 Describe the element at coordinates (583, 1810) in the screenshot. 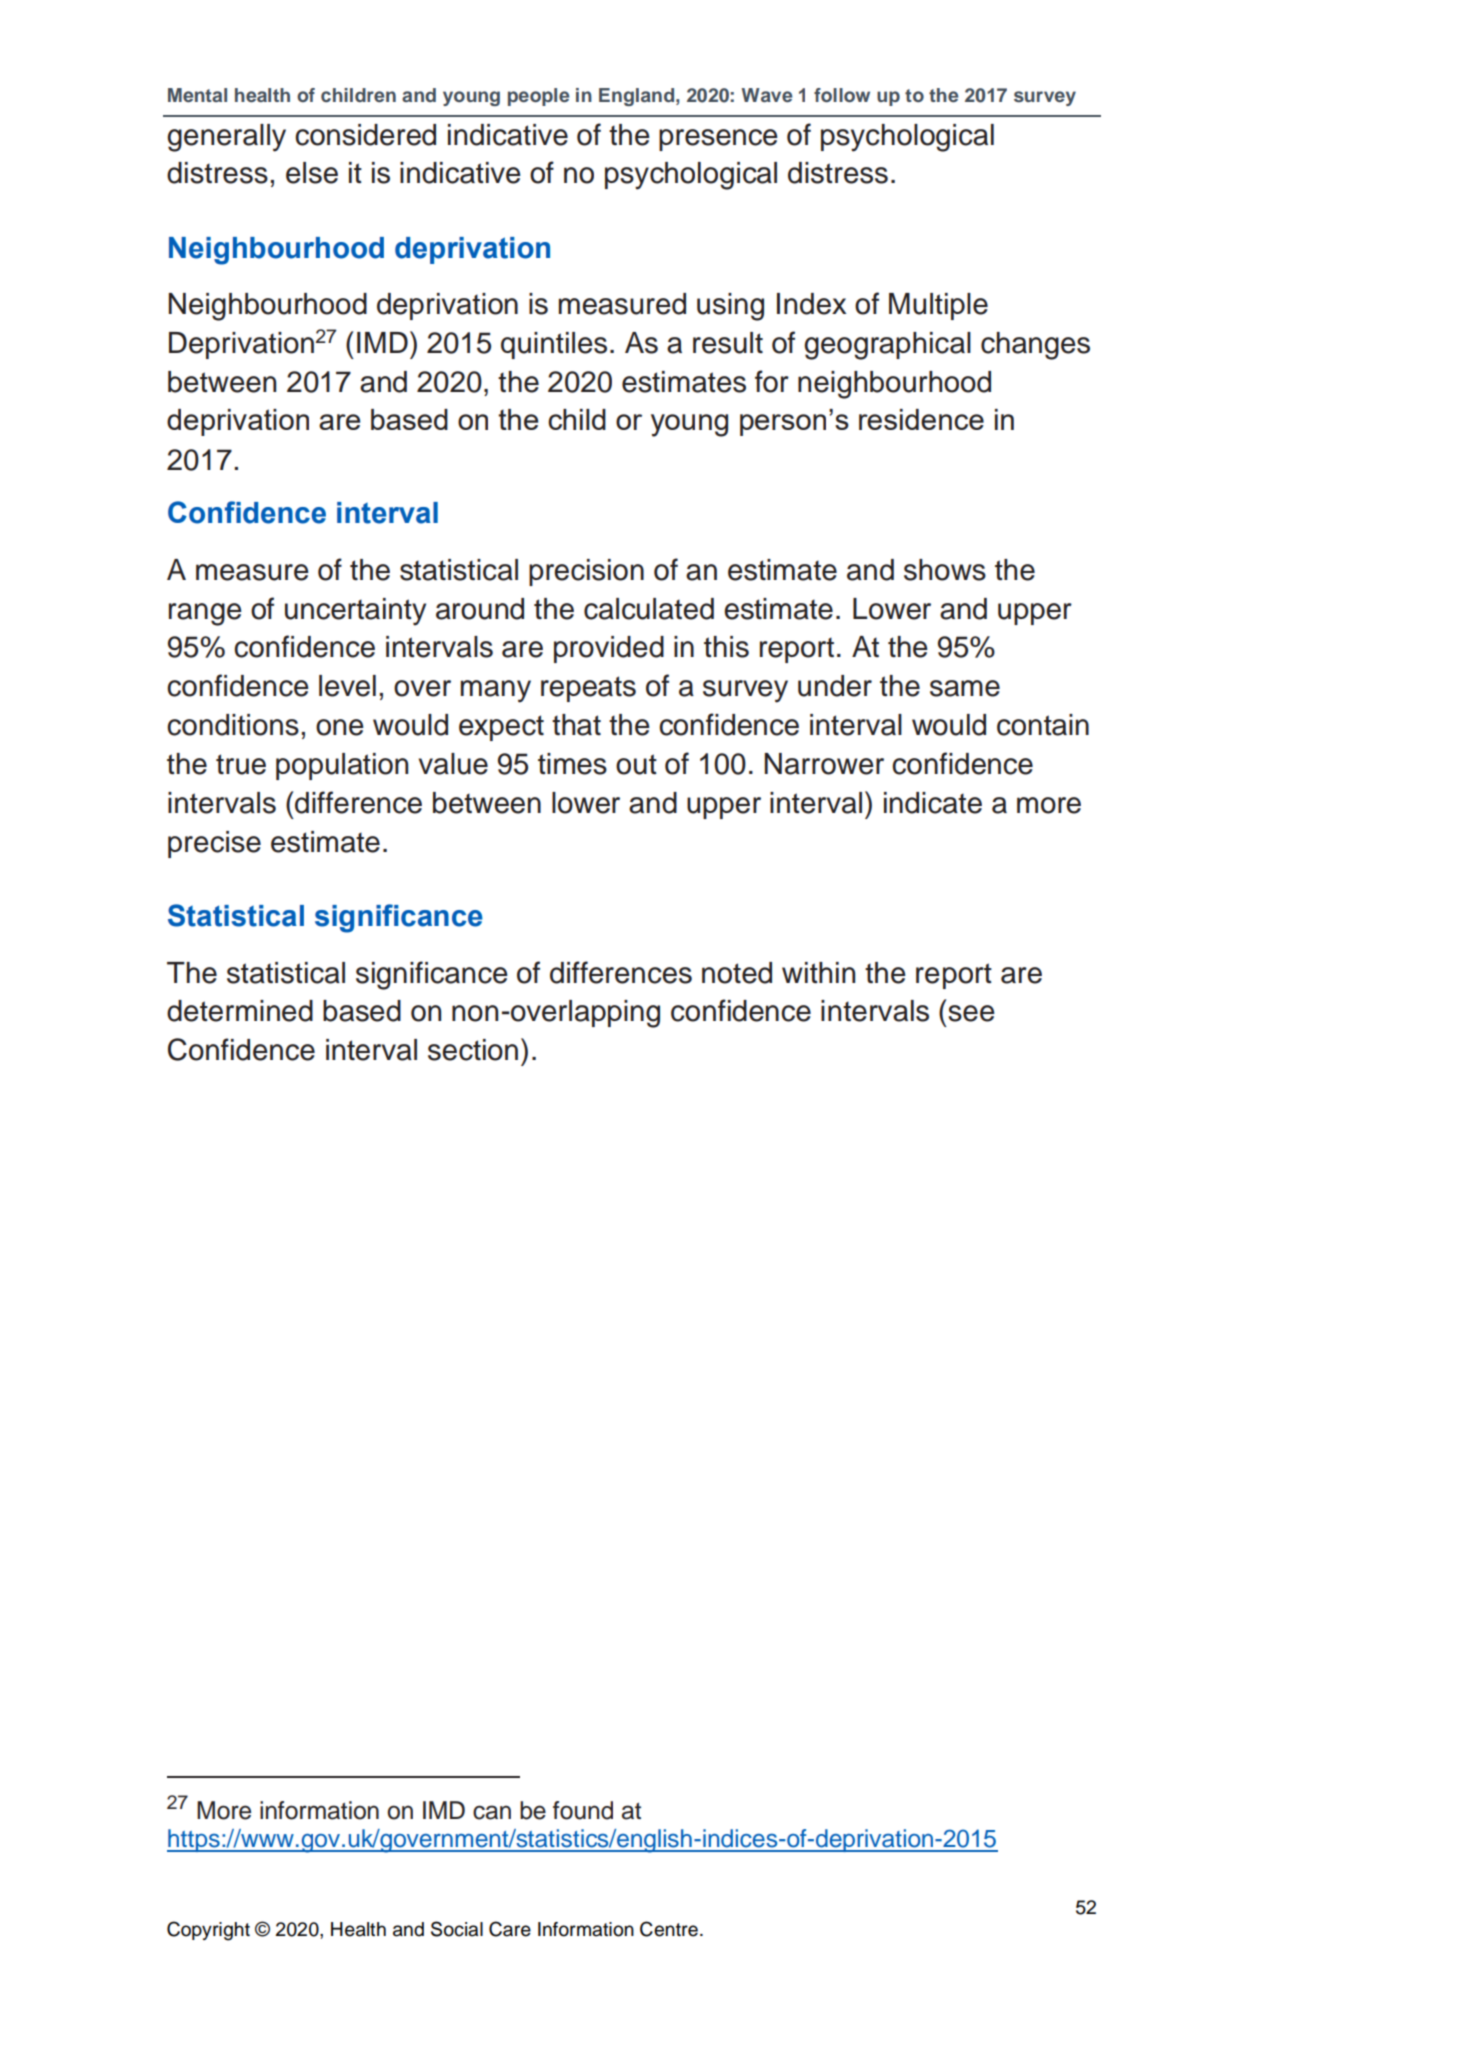

I see `found` at that location.
